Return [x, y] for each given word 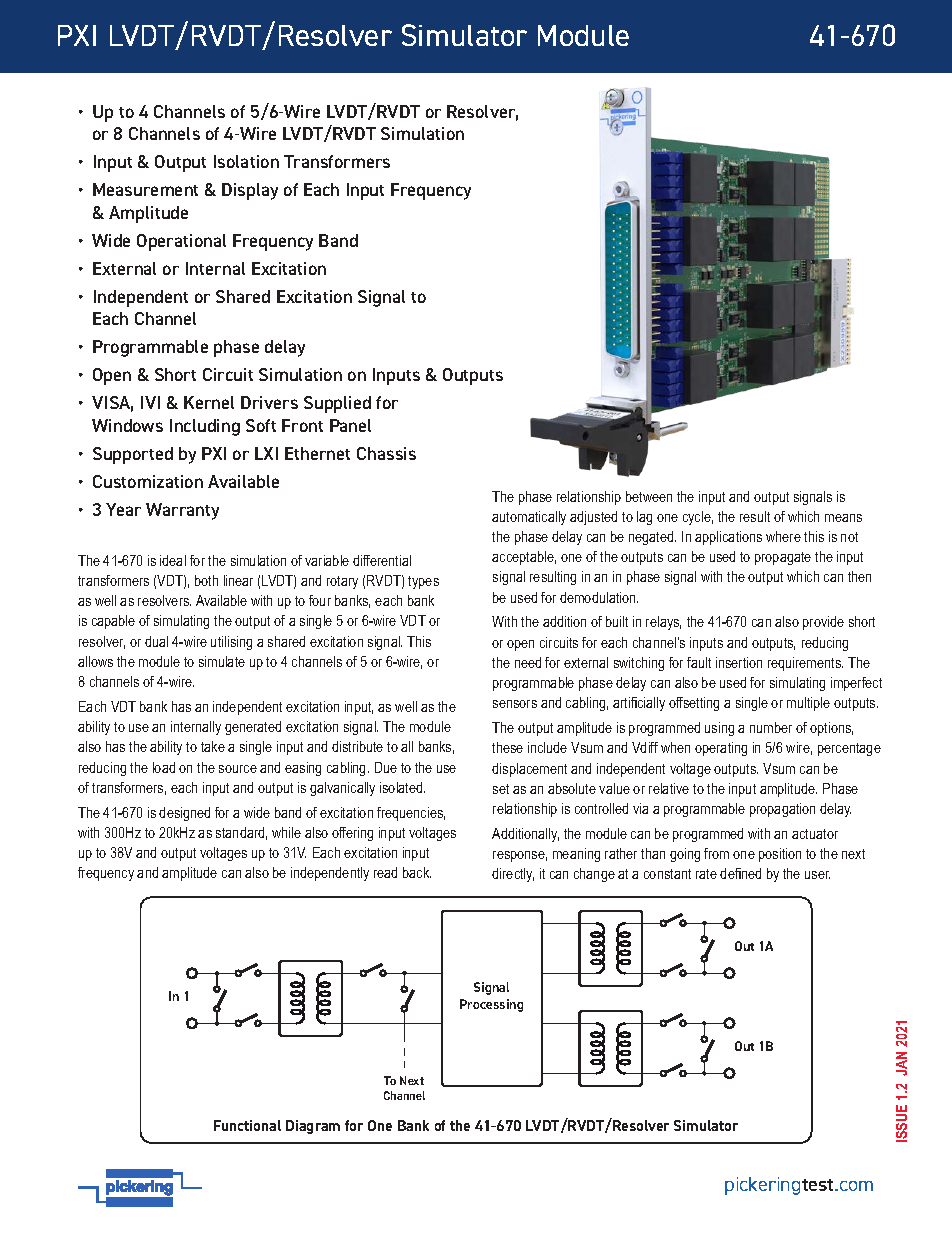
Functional [247, 1125]
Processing [491, 1005]
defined [740, 873]
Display [250, 191]
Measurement [145, 189]
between [649, 496]
